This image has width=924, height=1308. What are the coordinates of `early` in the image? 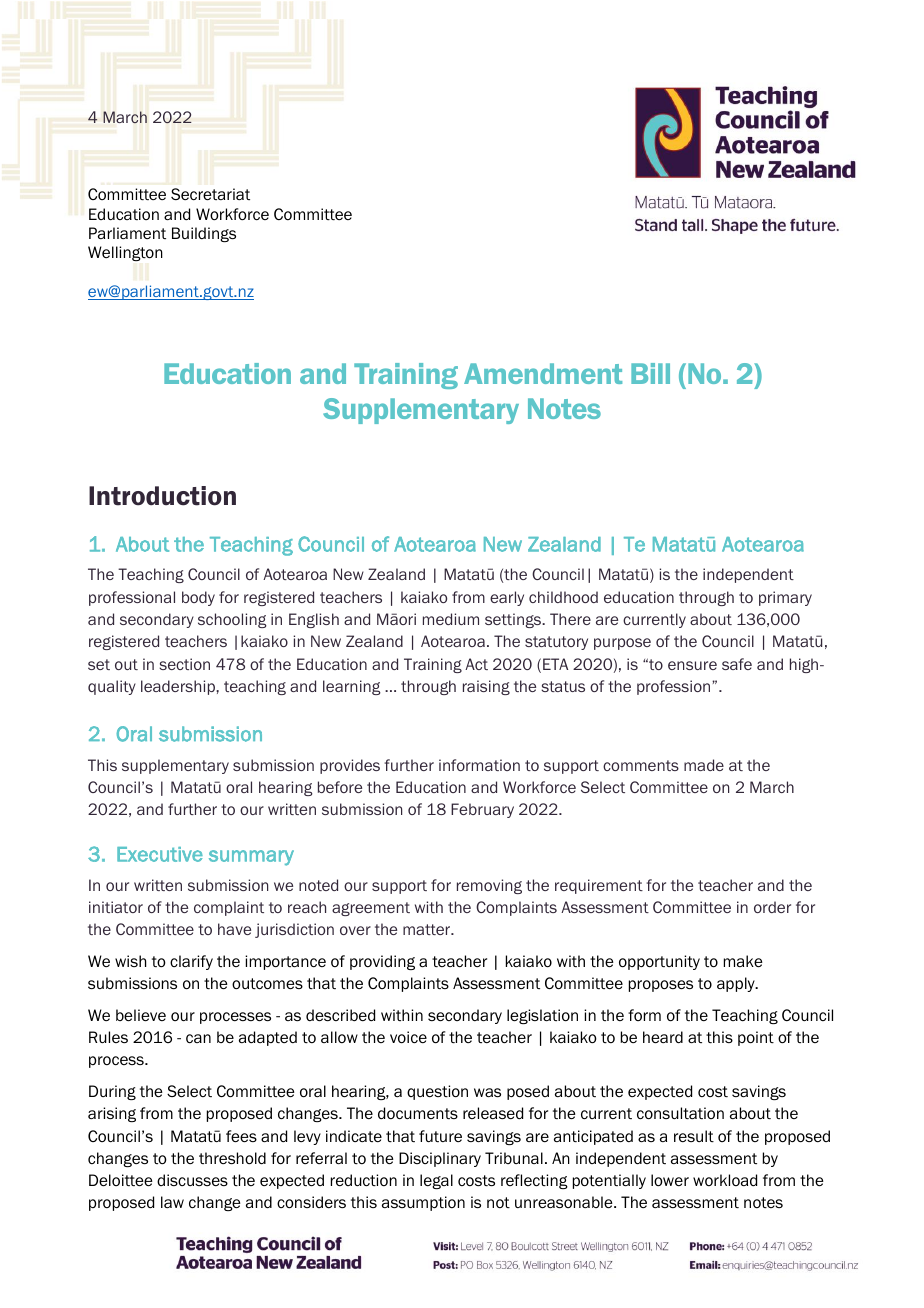 It's located at (507, 598).
